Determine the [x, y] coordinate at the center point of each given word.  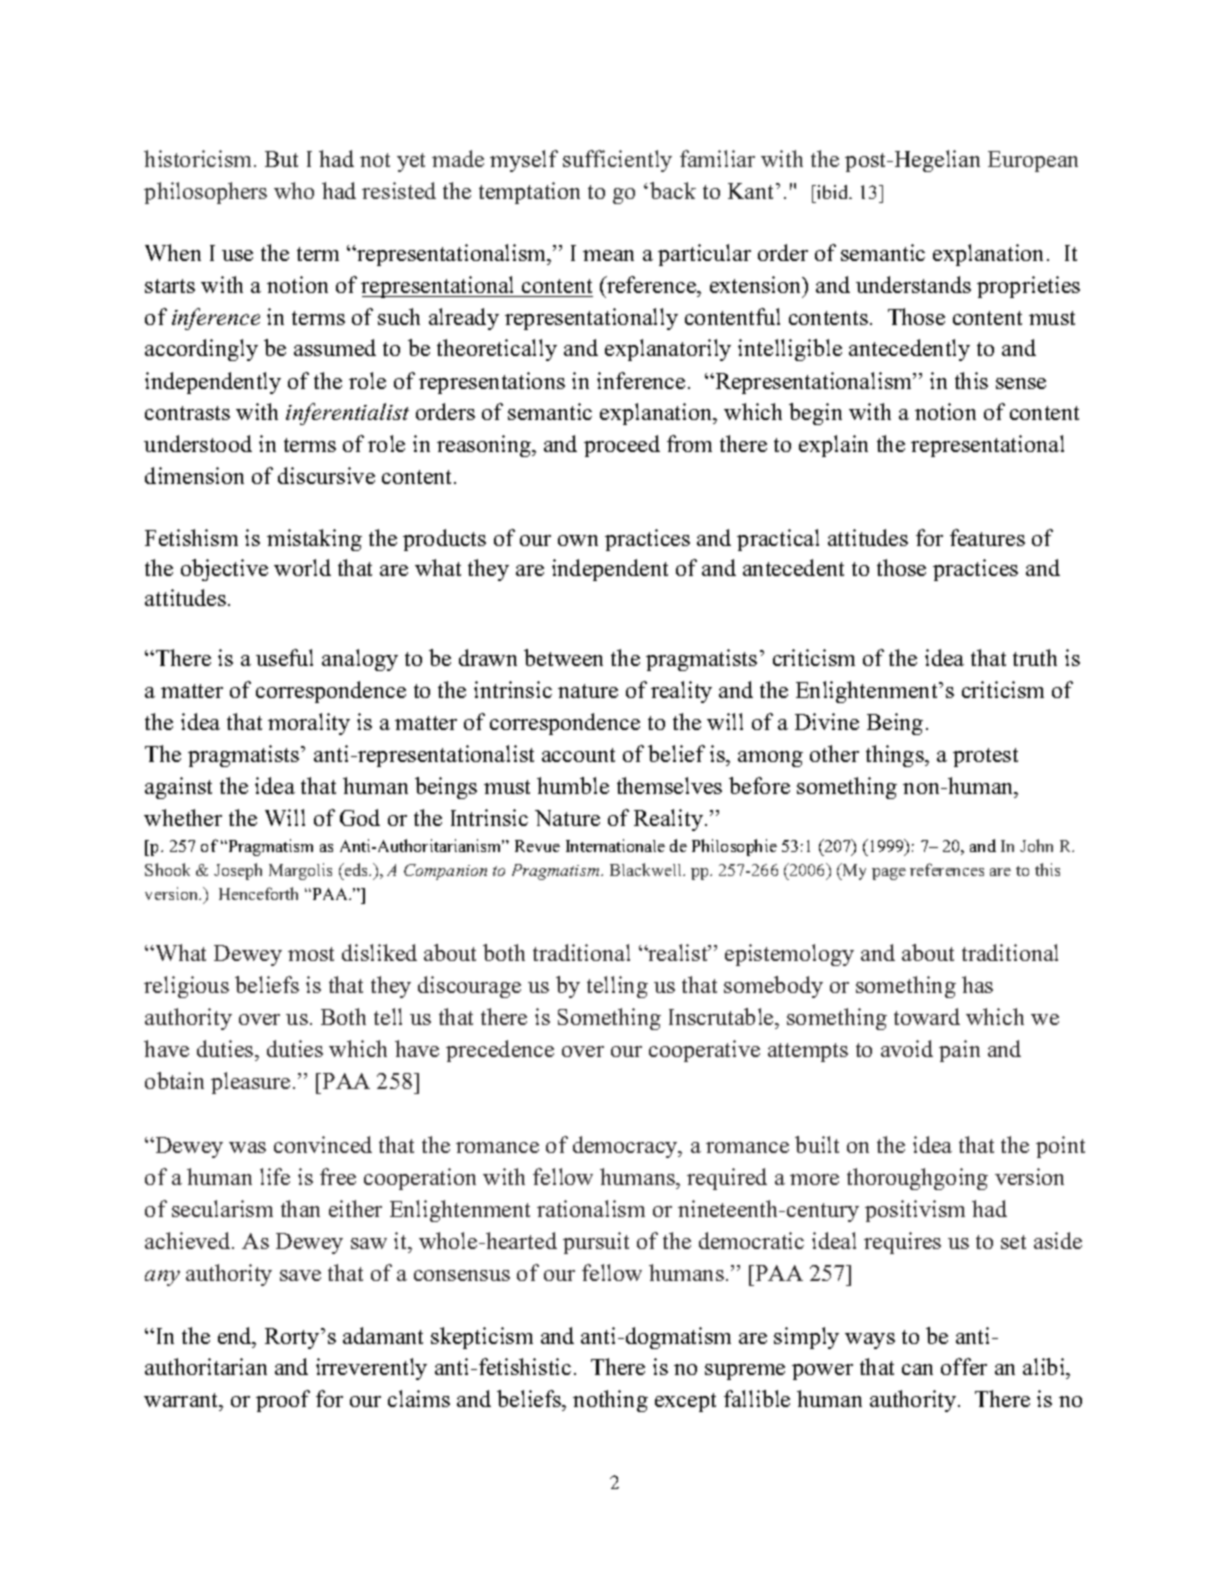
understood [198, 443]
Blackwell [647, 869]
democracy [626, 1147]
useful [284, 657]
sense [1021, 383]
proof [283, 1401]
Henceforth [258, 893]
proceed [622, 446]
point [1060, 1147]
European [1033, 161]
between [563, 657]
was [247, 1147]
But [281, 159]
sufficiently [617, 161]
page [889, 874]
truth [1035, 657]
